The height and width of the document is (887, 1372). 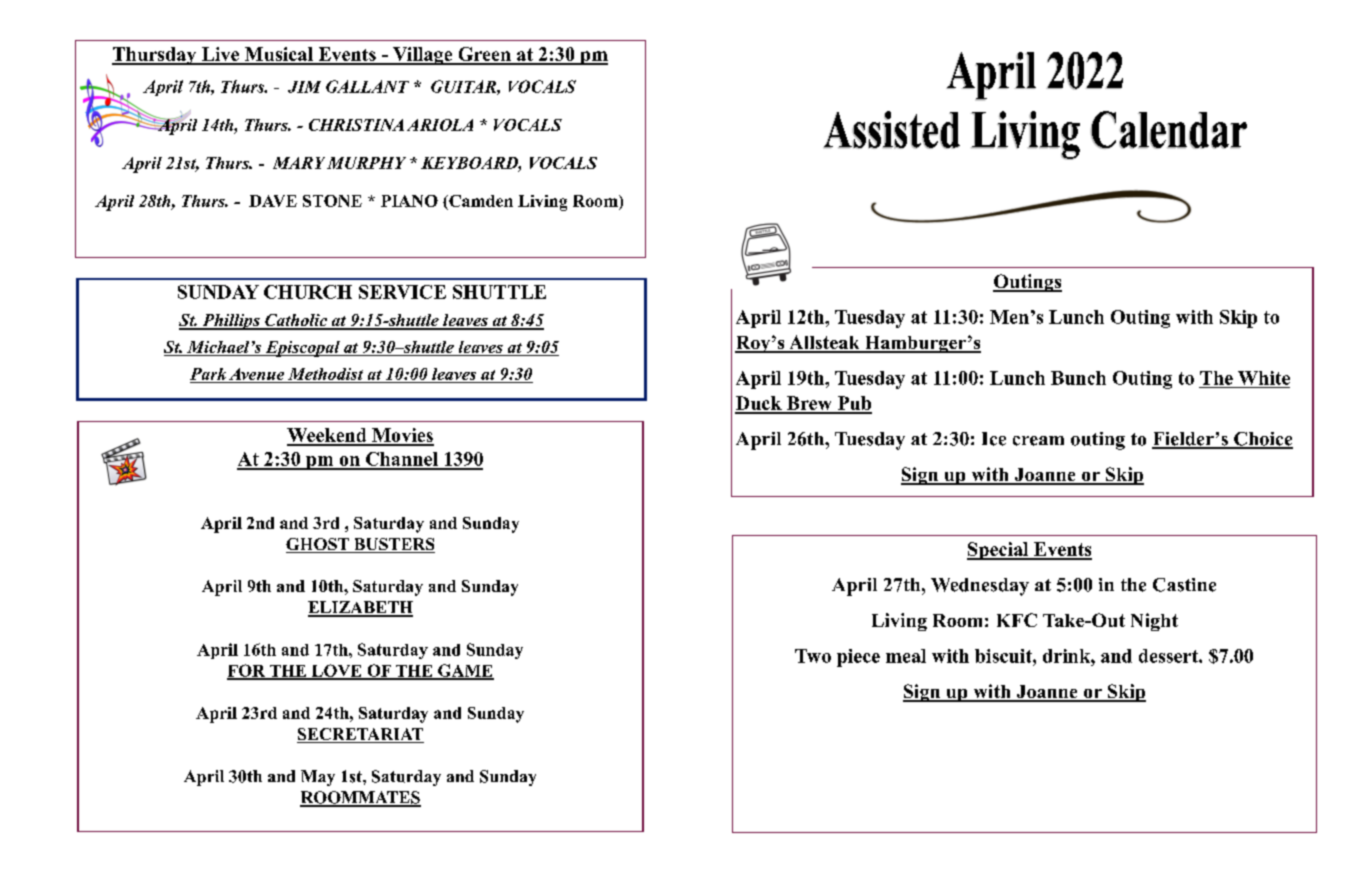 What do you see at coordinates (423, 56) in the document?
I see `Village` at bounding box center [423, 56].
